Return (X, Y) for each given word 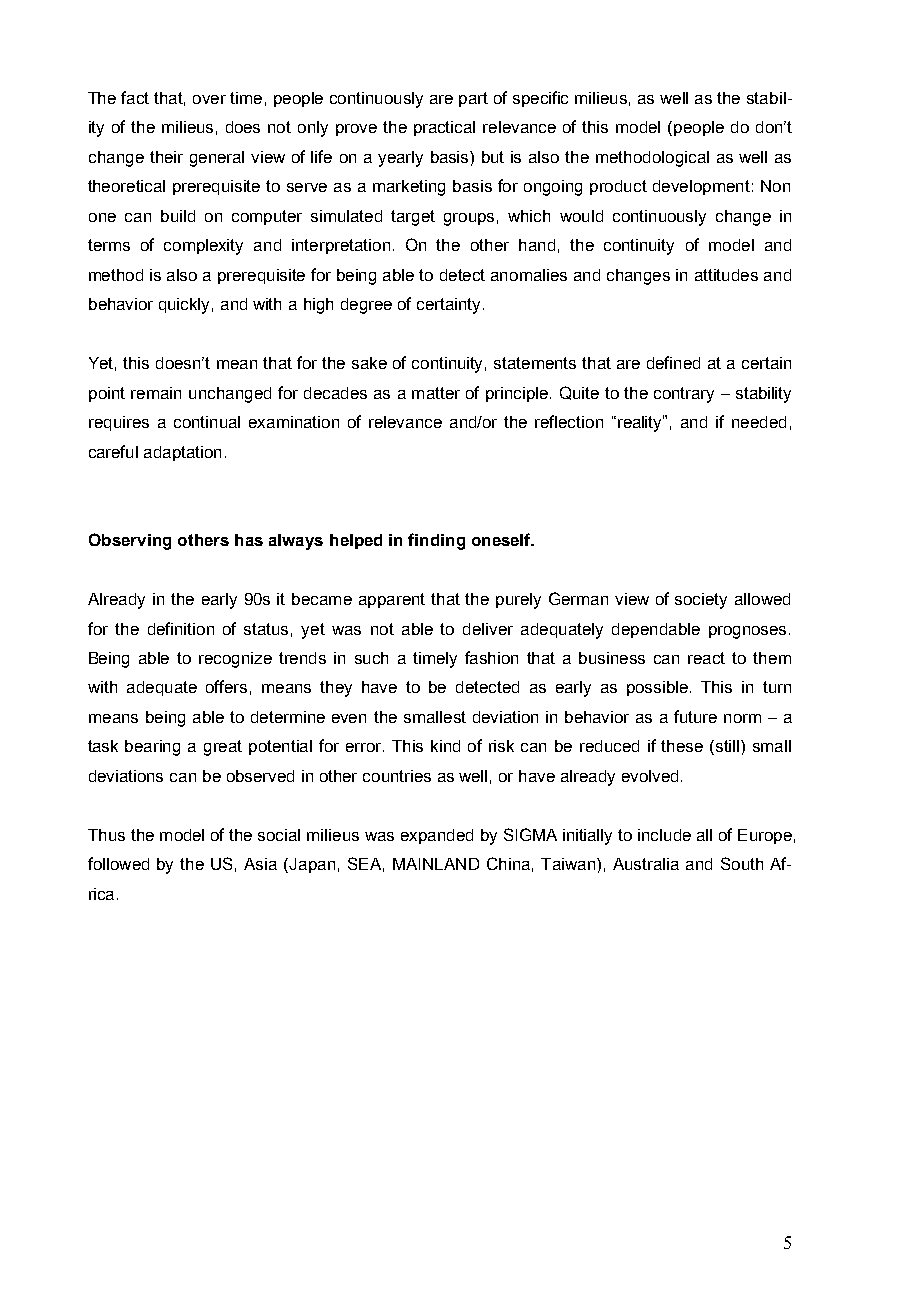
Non (775, 186)
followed (118, 863)
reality (641, 423)
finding (436, 541)
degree (366, 306)
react (706, 658)
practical (444, 128)
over (209, 99)
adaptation (182, 453)
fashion (491, 657)
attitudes (726, 275)
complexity (203, 247)
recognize (235, 660)
